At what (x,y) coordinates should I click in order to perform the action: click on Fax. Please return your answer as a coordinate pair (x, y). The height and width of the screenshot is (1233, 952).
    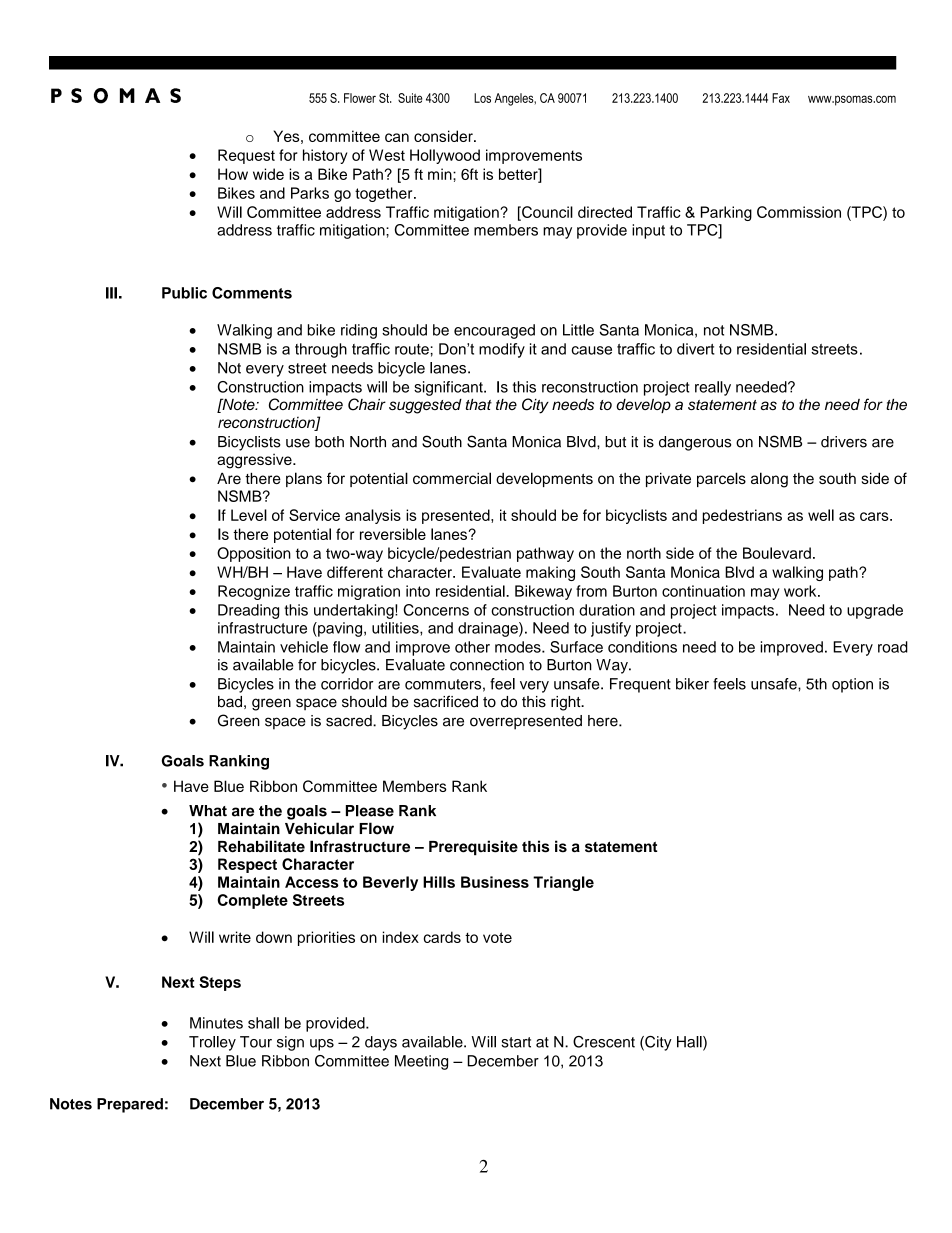
    Looking at the image, I should click on (781, 98).
